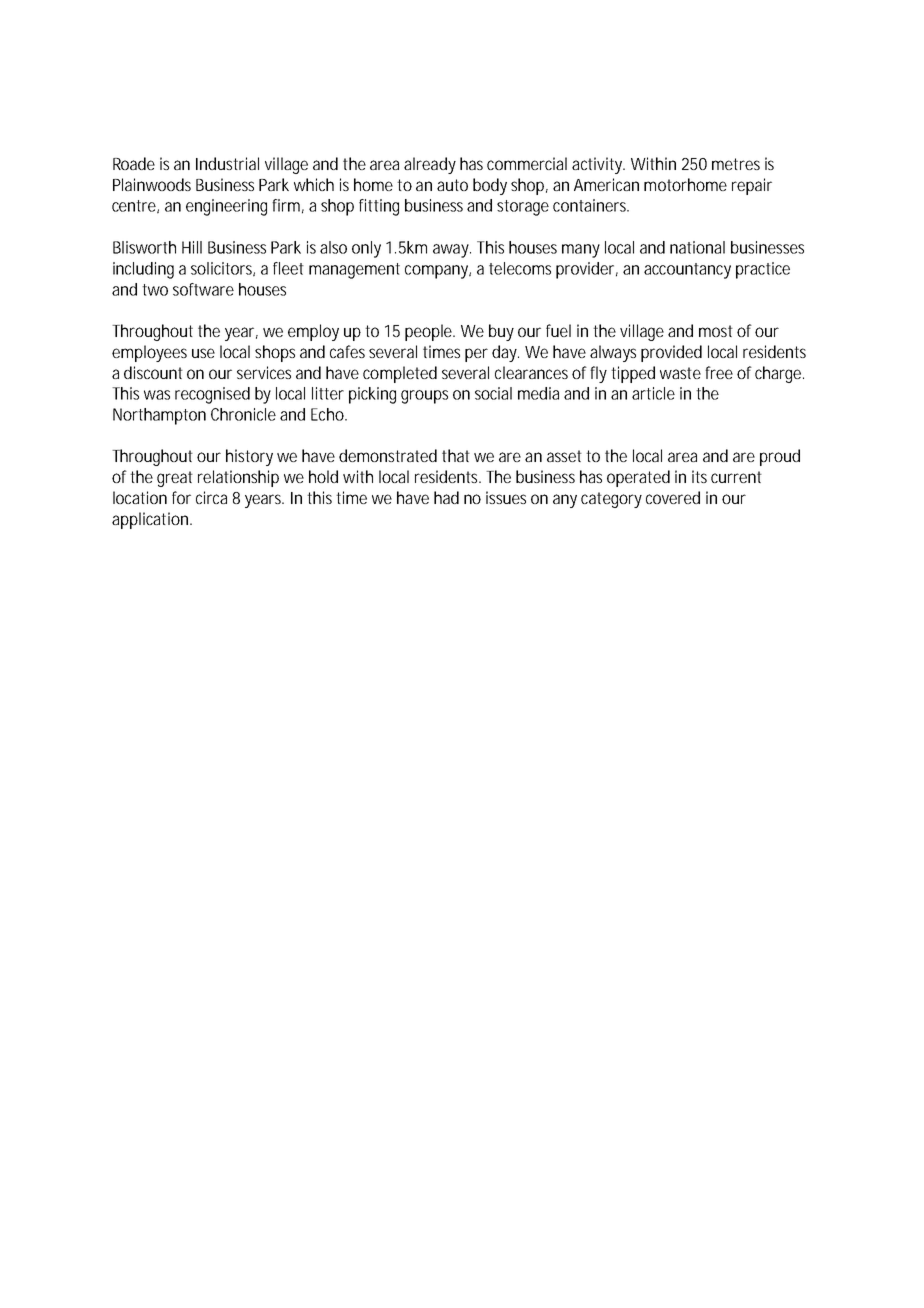  What do you see at coordinates (716, 331) in the screenshot?
I see `most` at bounding box center [716, 331].
